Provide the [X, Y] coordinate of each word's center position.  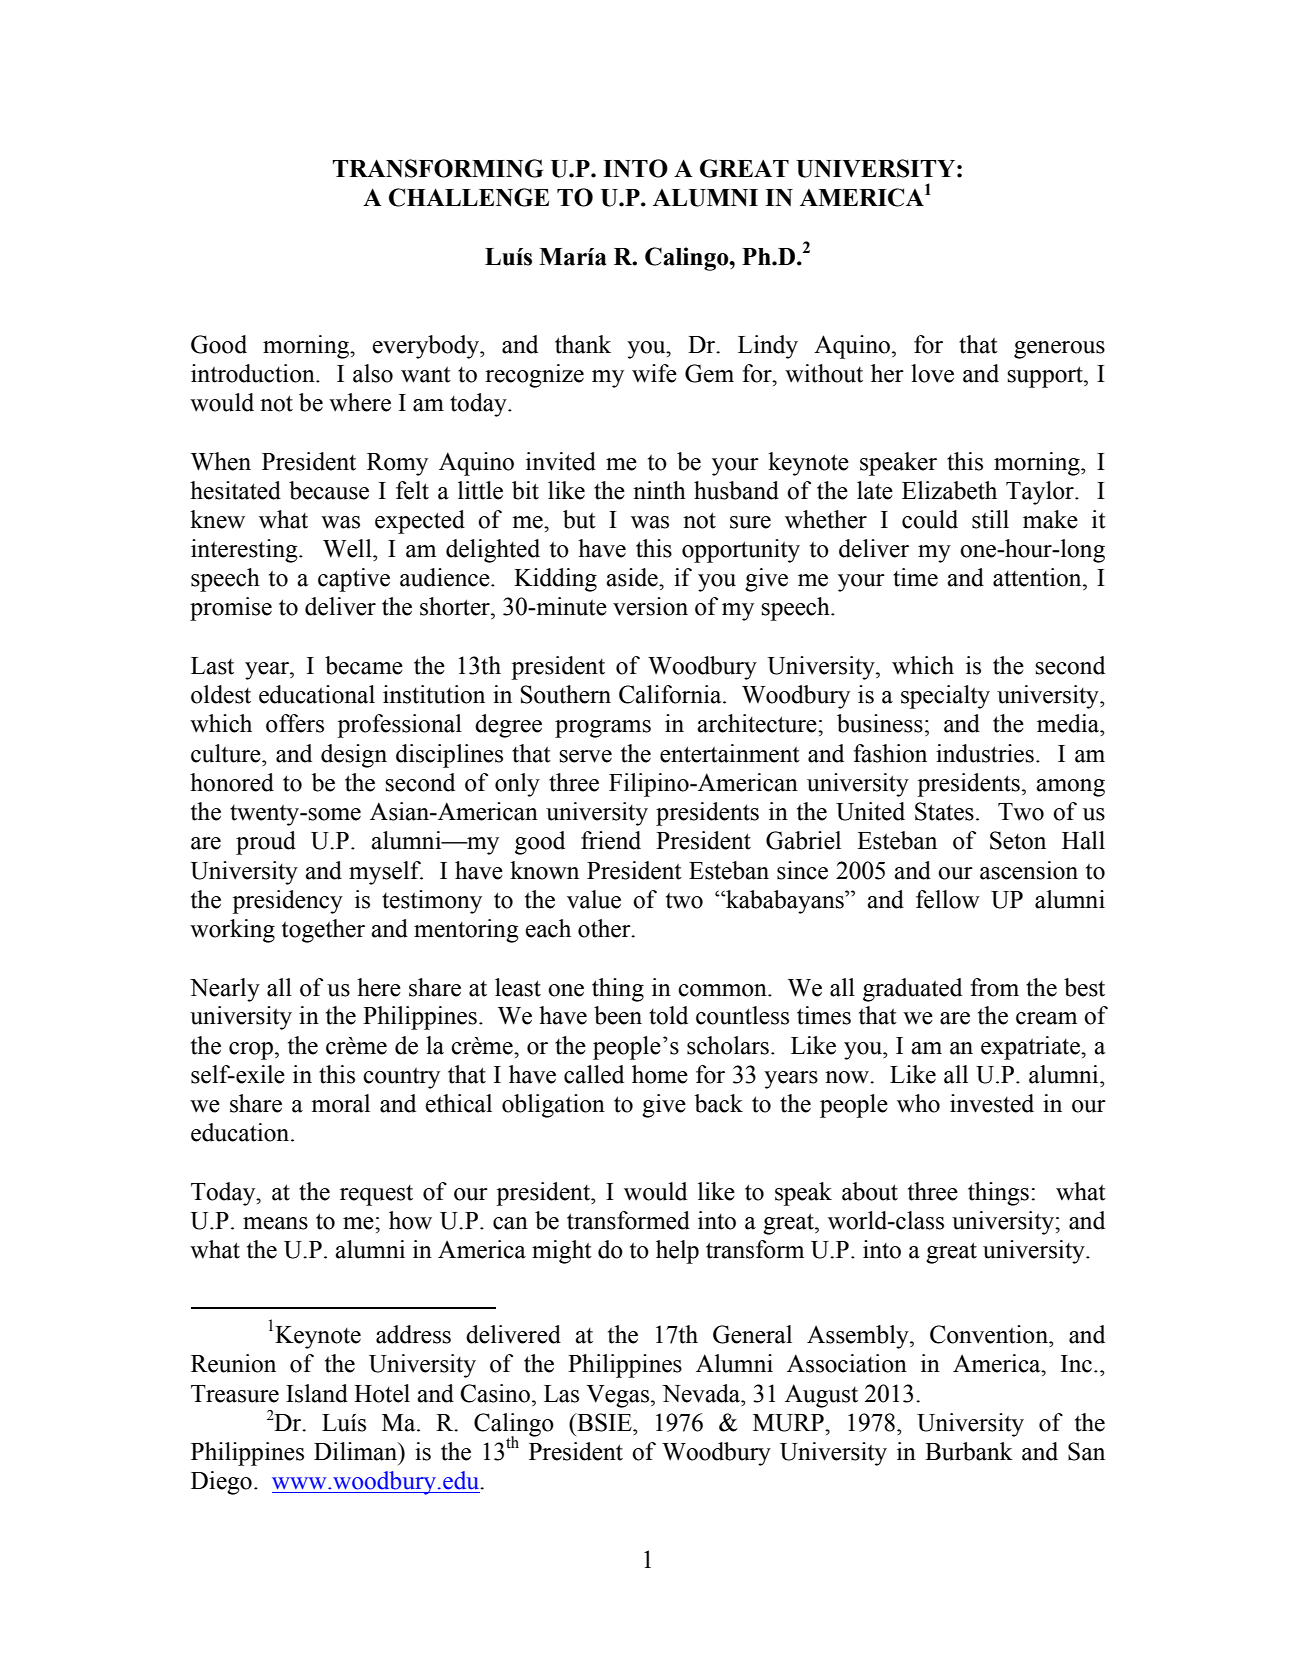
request [376, 1195]
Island [317, 1393]
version [650, 606]
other [605, 928]
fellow [948, 899]
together [323, 931]
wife [654, 373]
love [932, 373]
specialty [945, 697]
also [373, 373]
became [364, 665]
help [677, 1252]
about [870, 1191]
